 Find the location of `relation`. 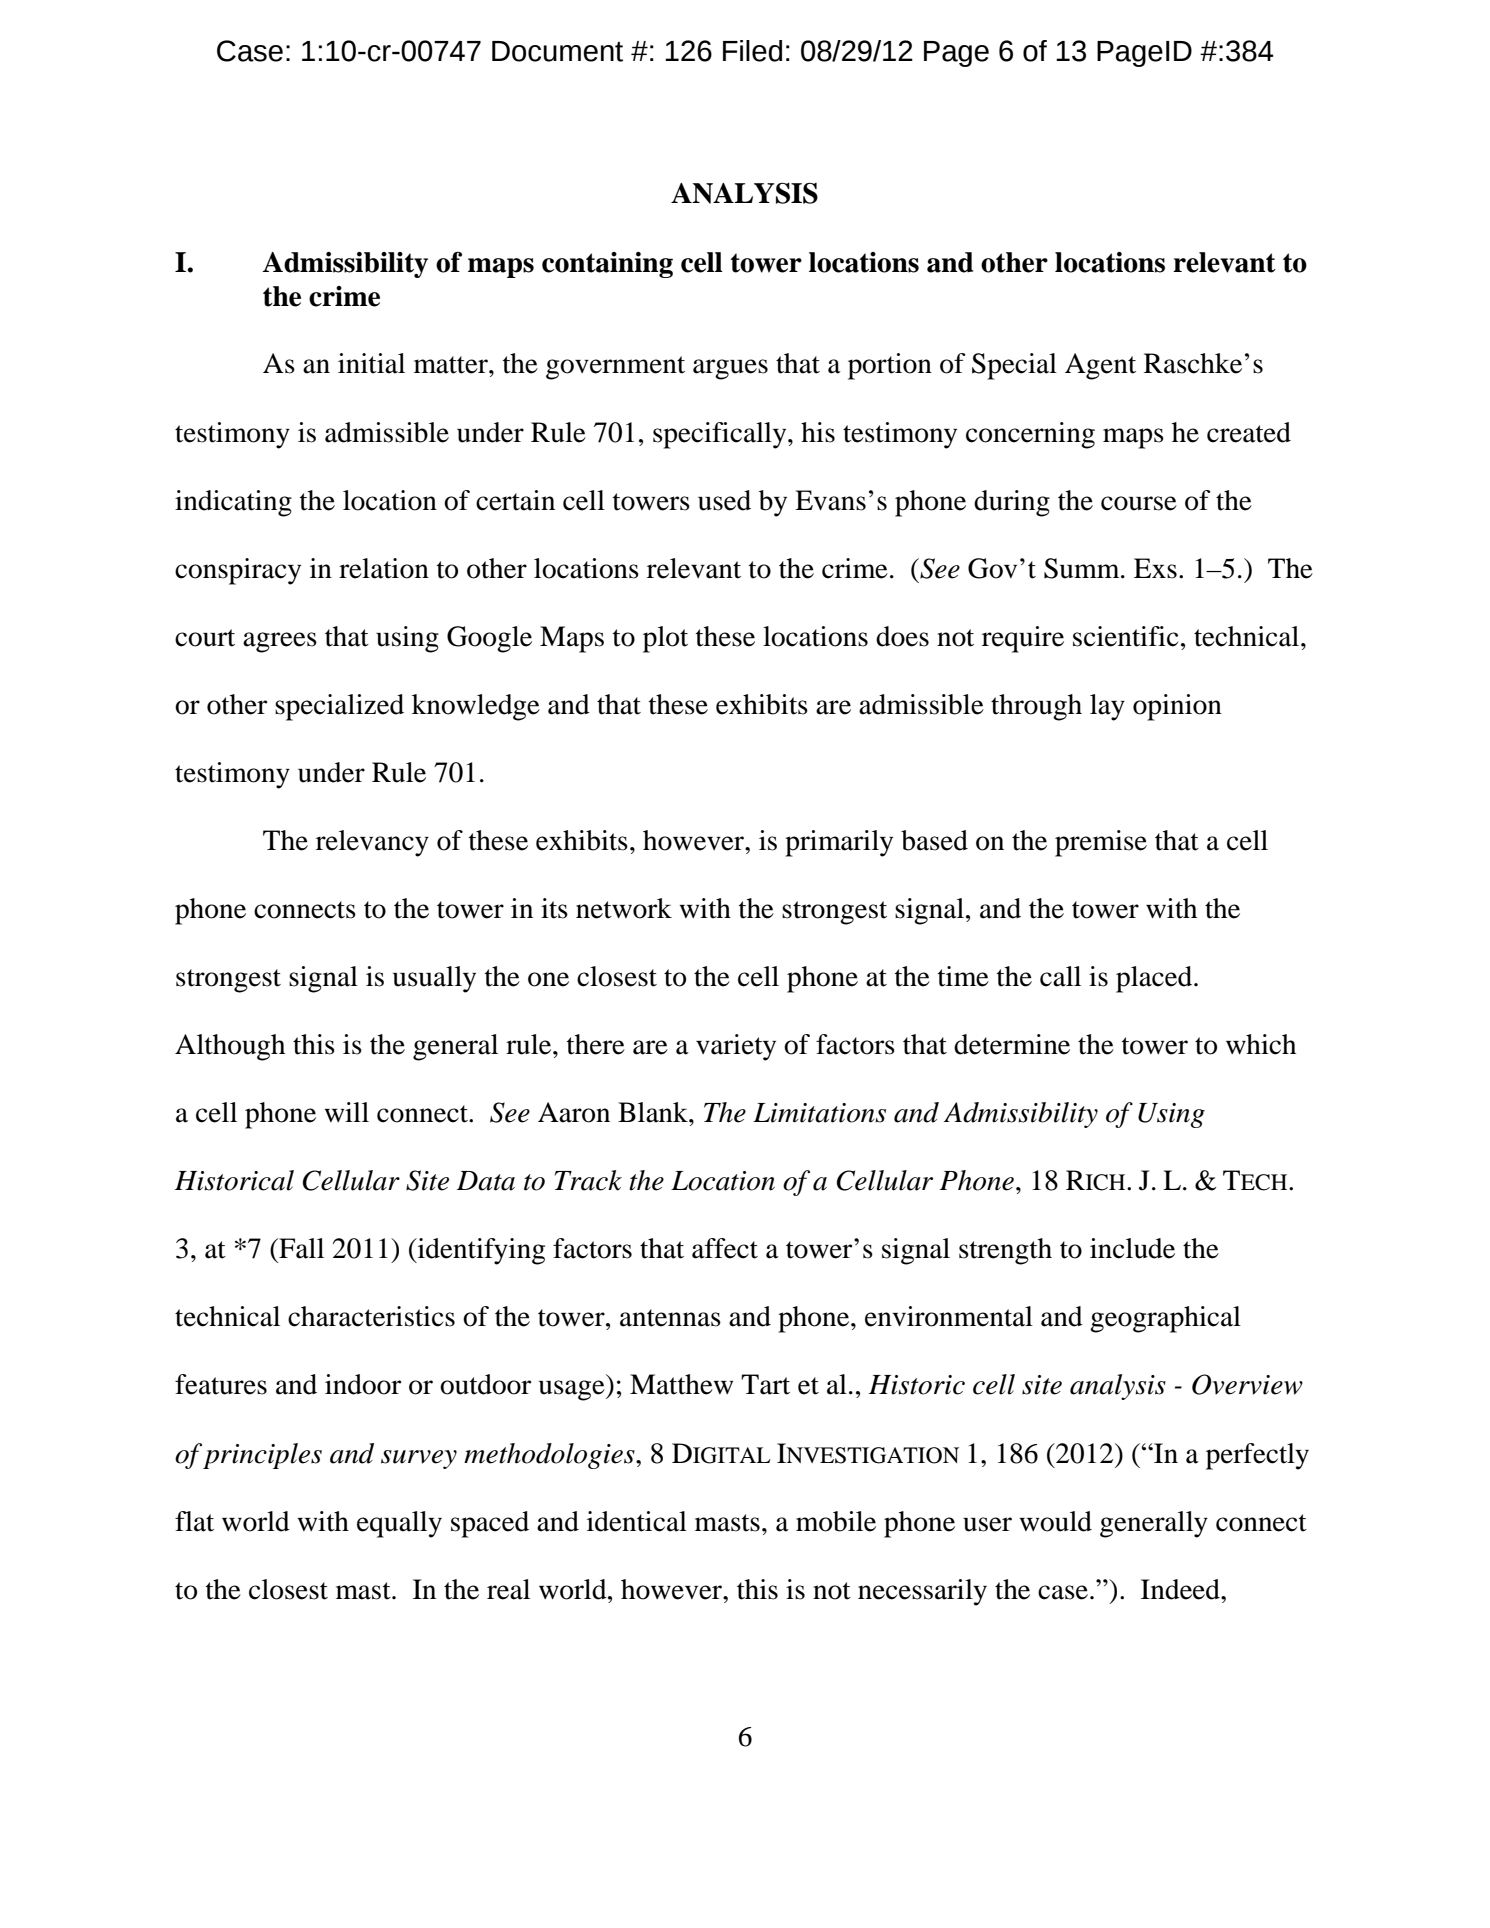

relation is located at coordinates (384, 568).
